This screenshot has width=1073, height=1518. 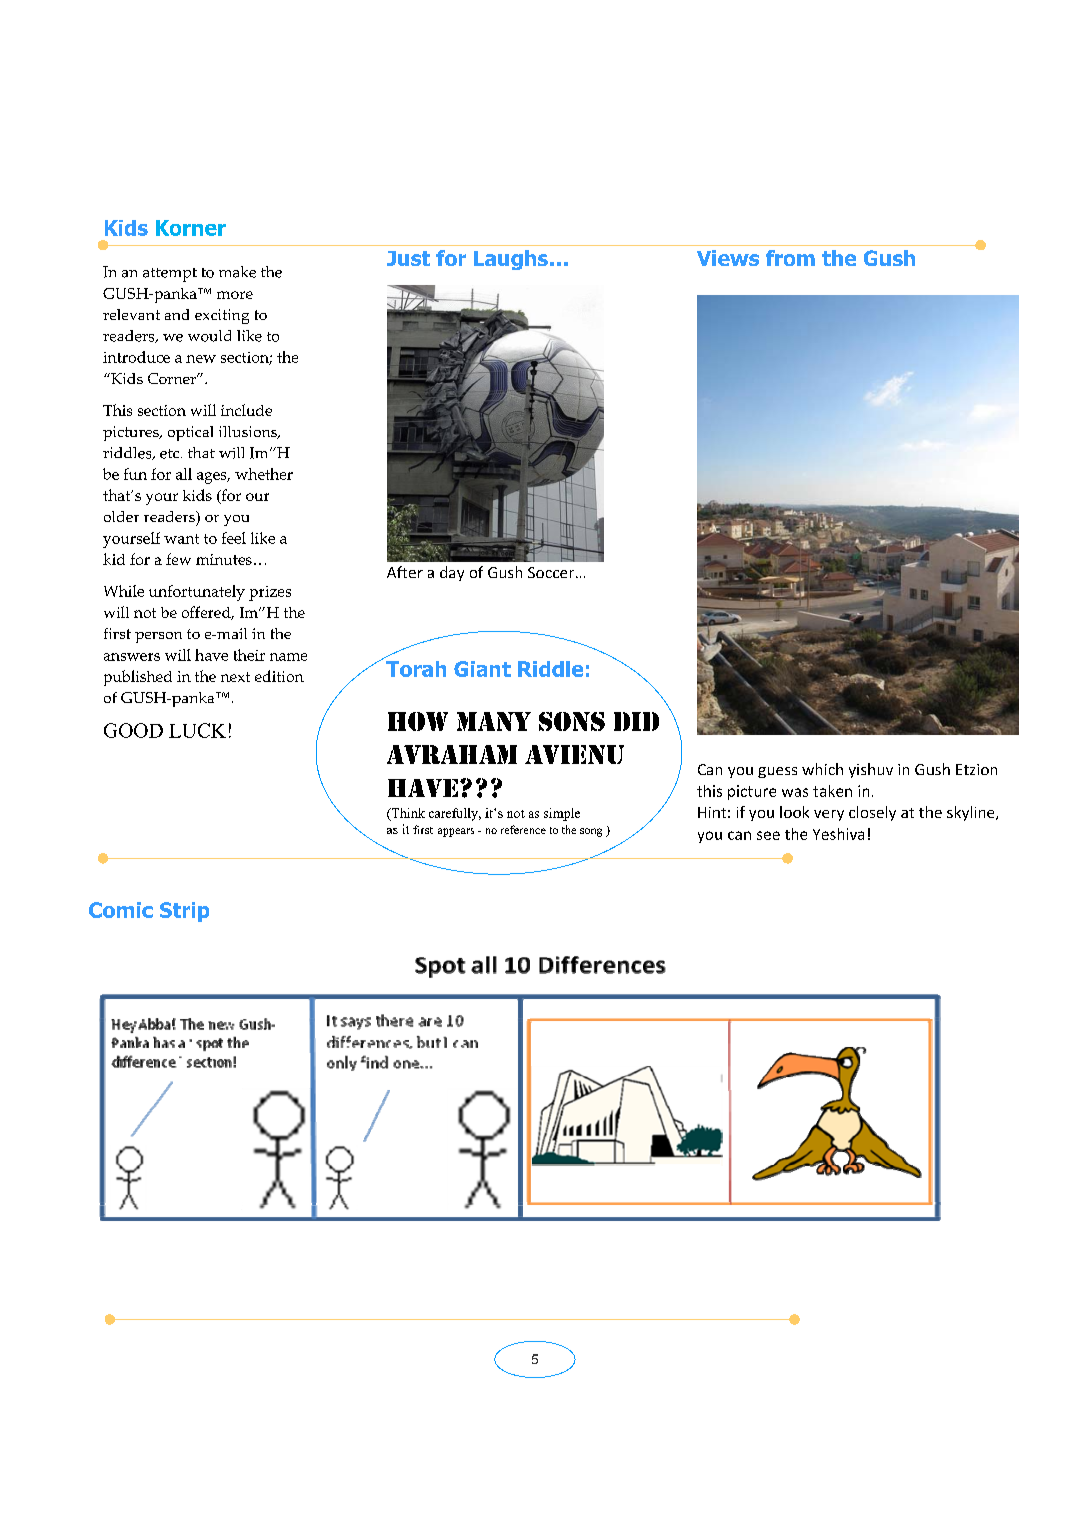 I want to click on Just, so click(x=408, y=258).
